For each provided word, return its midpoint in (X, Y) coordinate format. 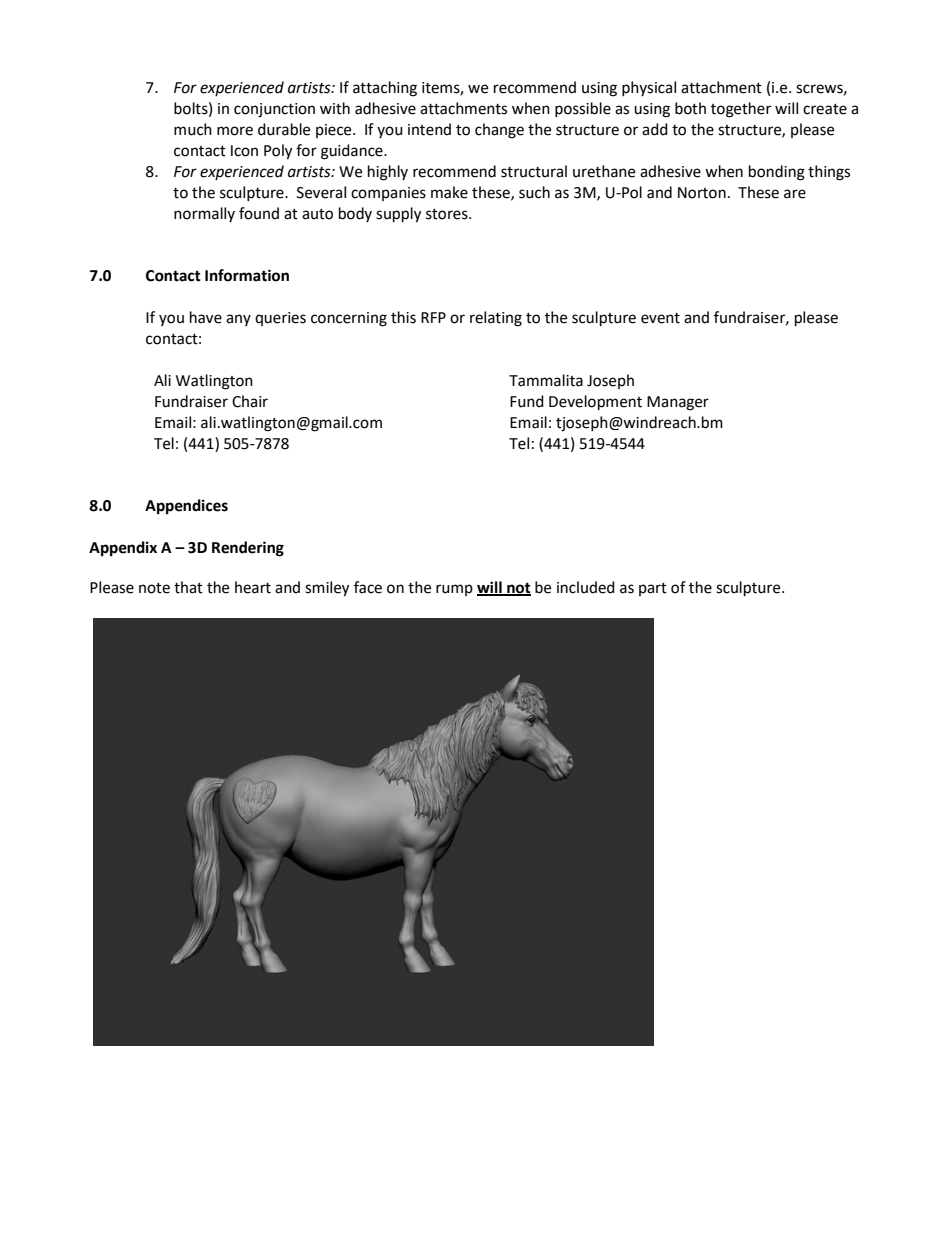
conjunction (274, 110)
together (741, 110)
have (206, 317)
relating (496, 319)
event (660, 318)
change (499, 131)
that (188, 587)
